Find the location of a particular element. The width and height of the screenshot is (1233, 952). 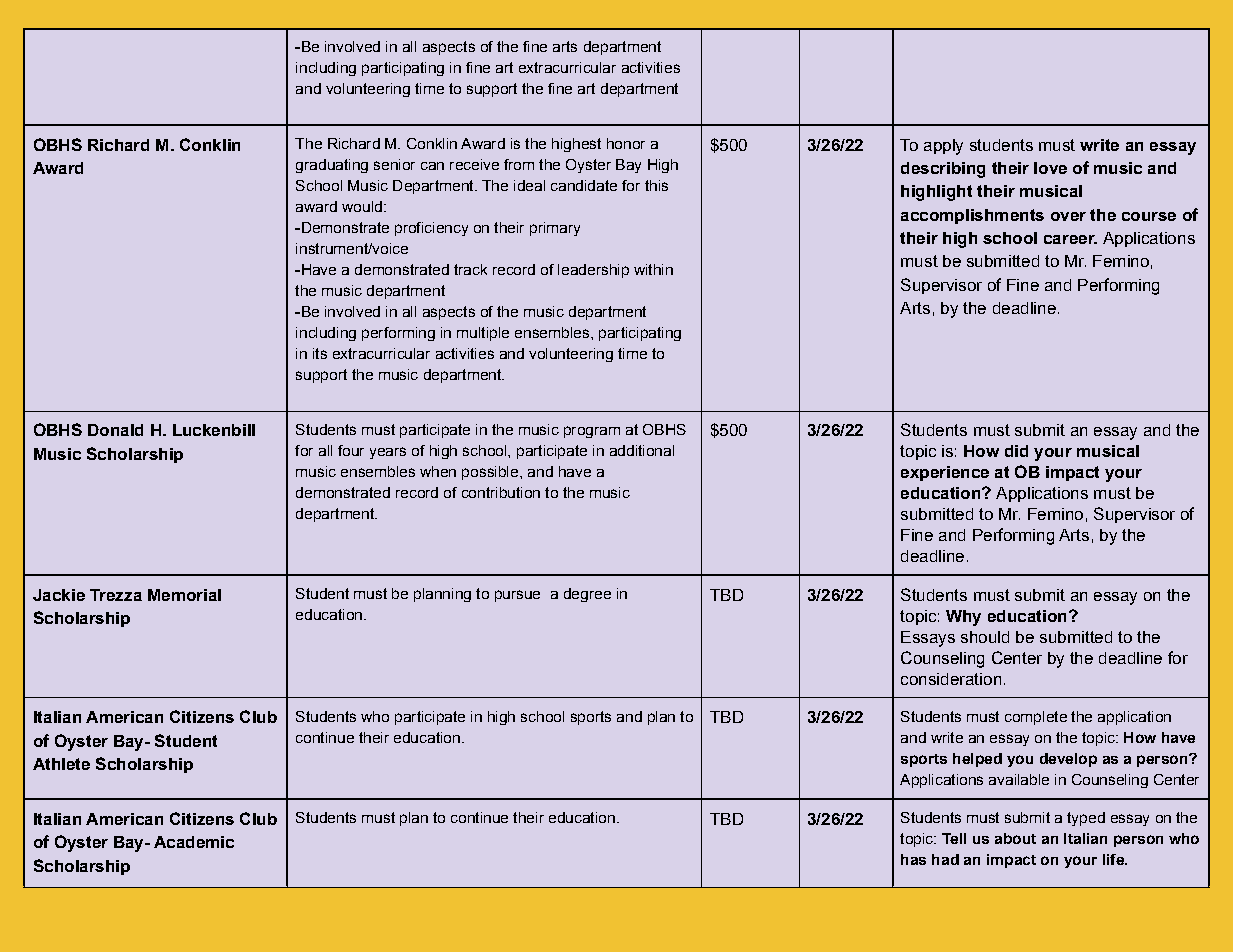

about is located at coordinates (1015, 838).
